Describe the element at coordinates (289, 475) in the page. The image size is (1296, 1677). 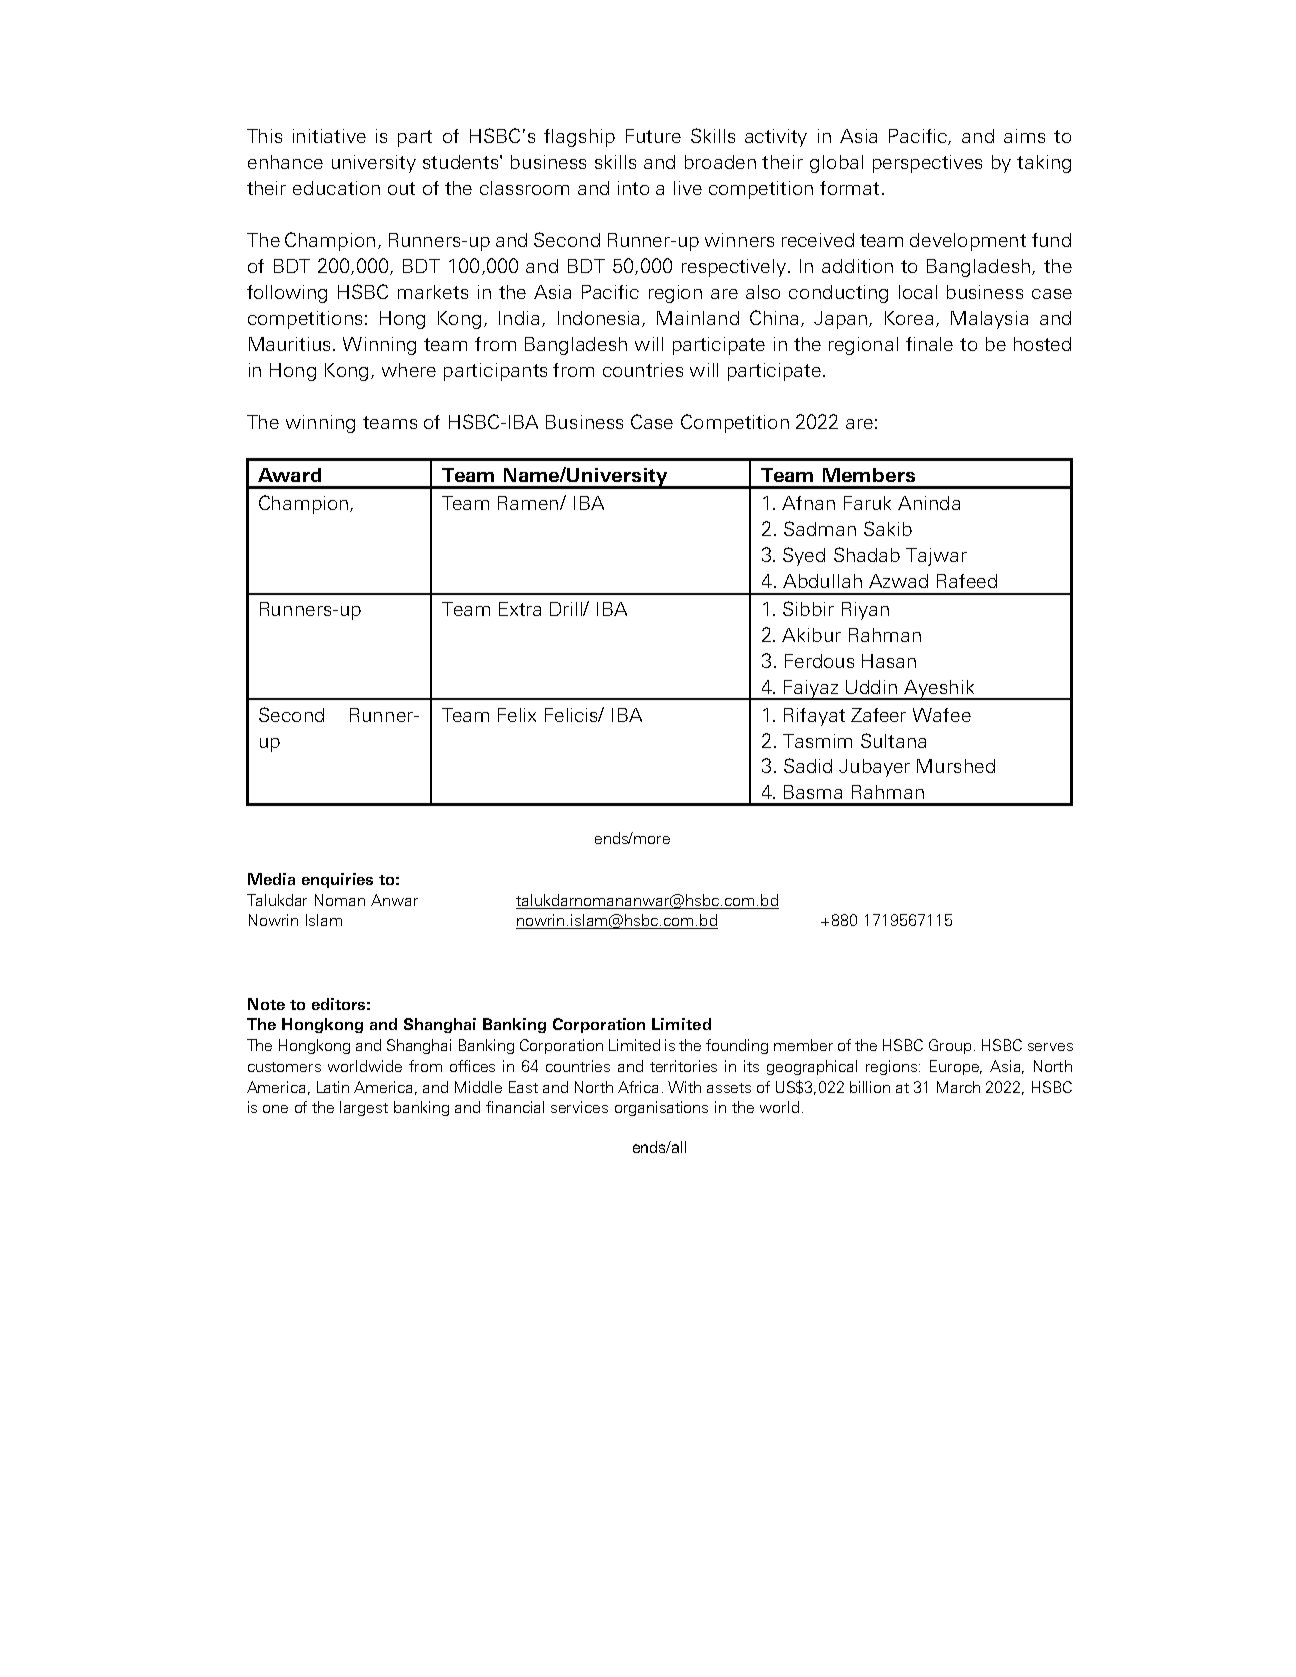
I see `Award` at that location.
